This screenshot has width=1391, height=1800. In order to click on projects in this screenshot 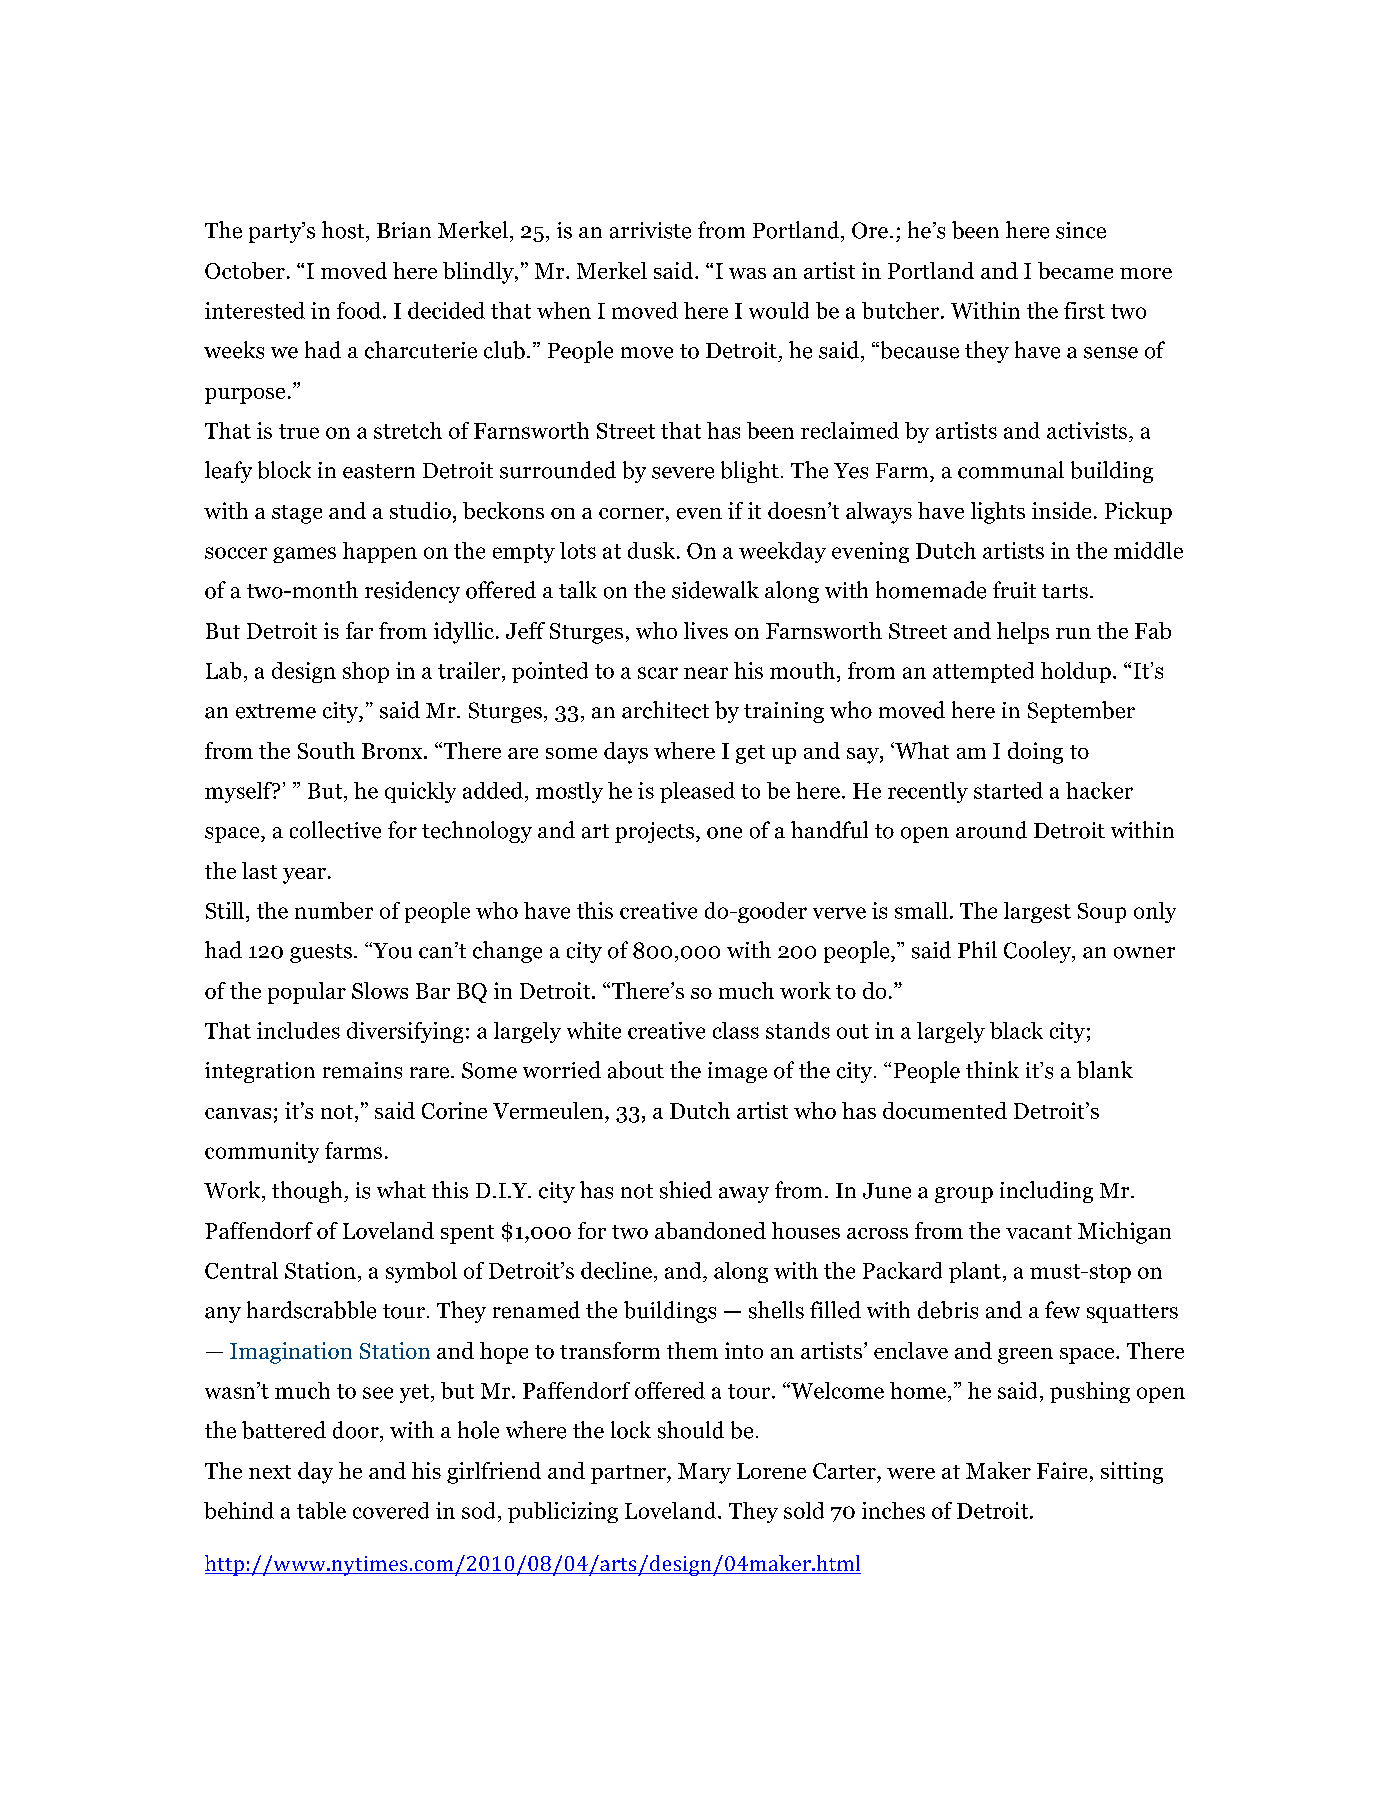, I will do `click(654, 832)`.
